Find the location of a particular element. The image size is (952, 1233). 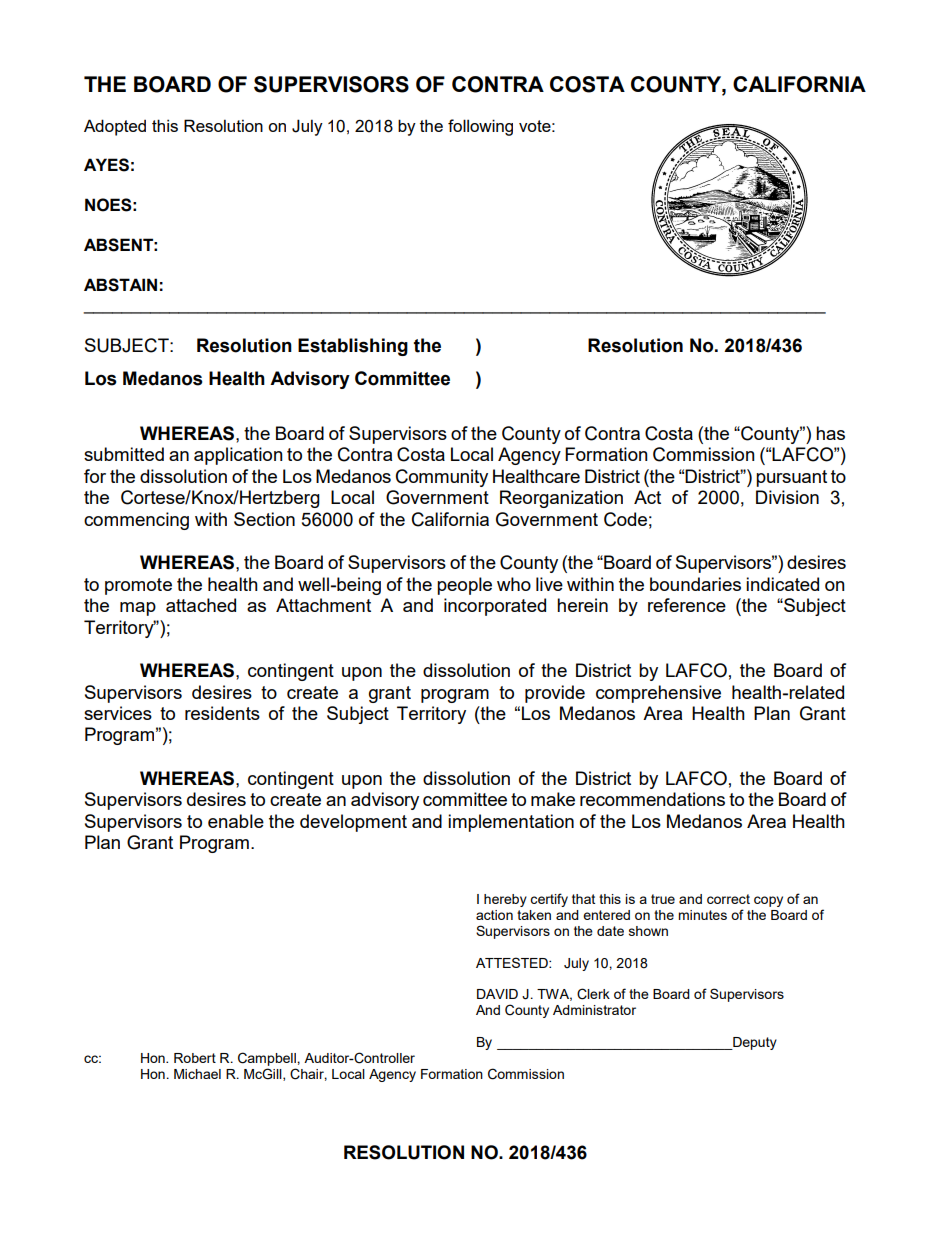

application is located at coordinates (238, 456).
